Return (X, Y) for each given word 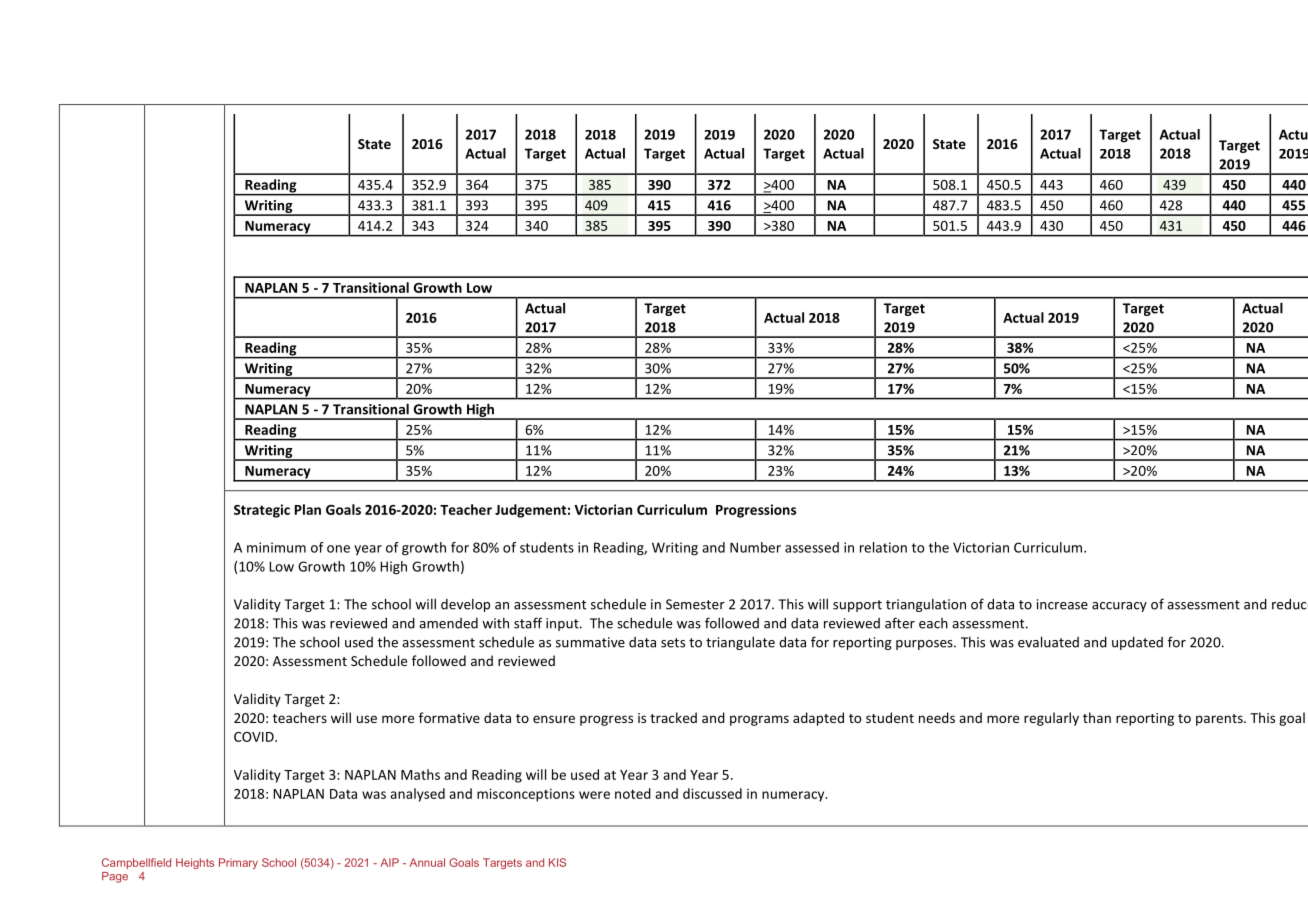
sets (673, 643)
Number (755, 547)
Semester (695, 604)
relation (883, 547)
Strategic (262, 511)
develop (465, 605)
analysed (417, 795)
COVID (255, 737)
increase (1062, 604)
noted (633, 793)
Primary (238, 863)
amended (448, 623)
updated (1137, 643)
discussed (712, 793)
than (1097, 717)
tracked (673, 717)
